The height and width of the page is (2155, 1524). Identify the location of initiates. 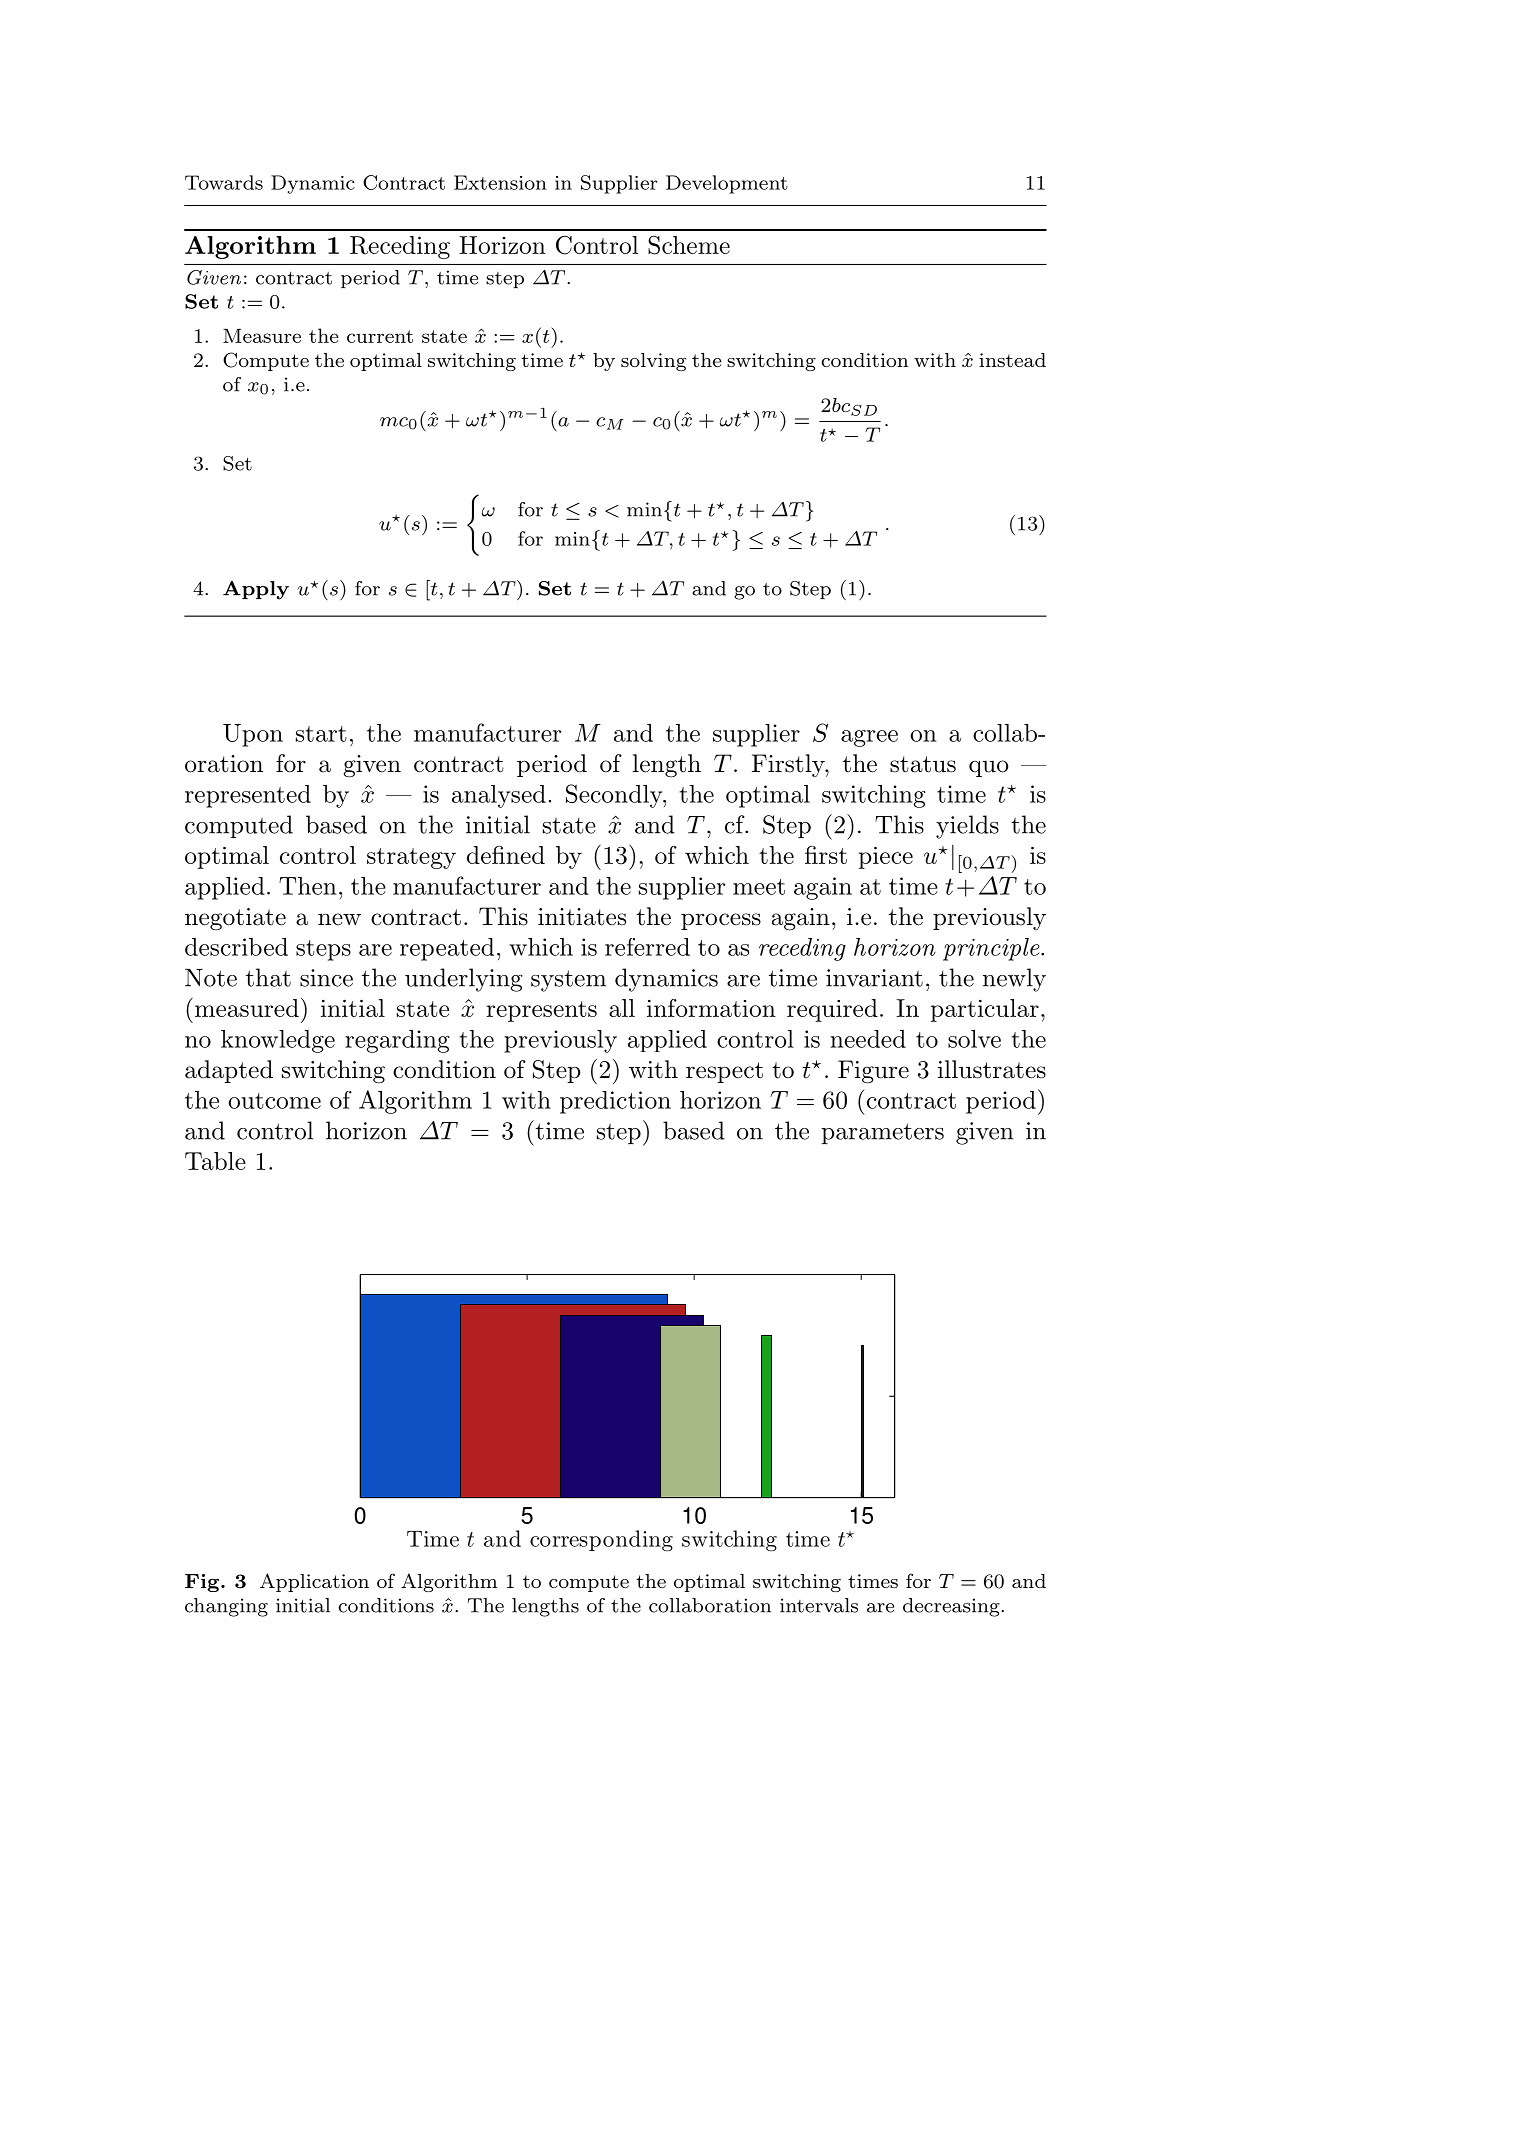
(582, 917).
